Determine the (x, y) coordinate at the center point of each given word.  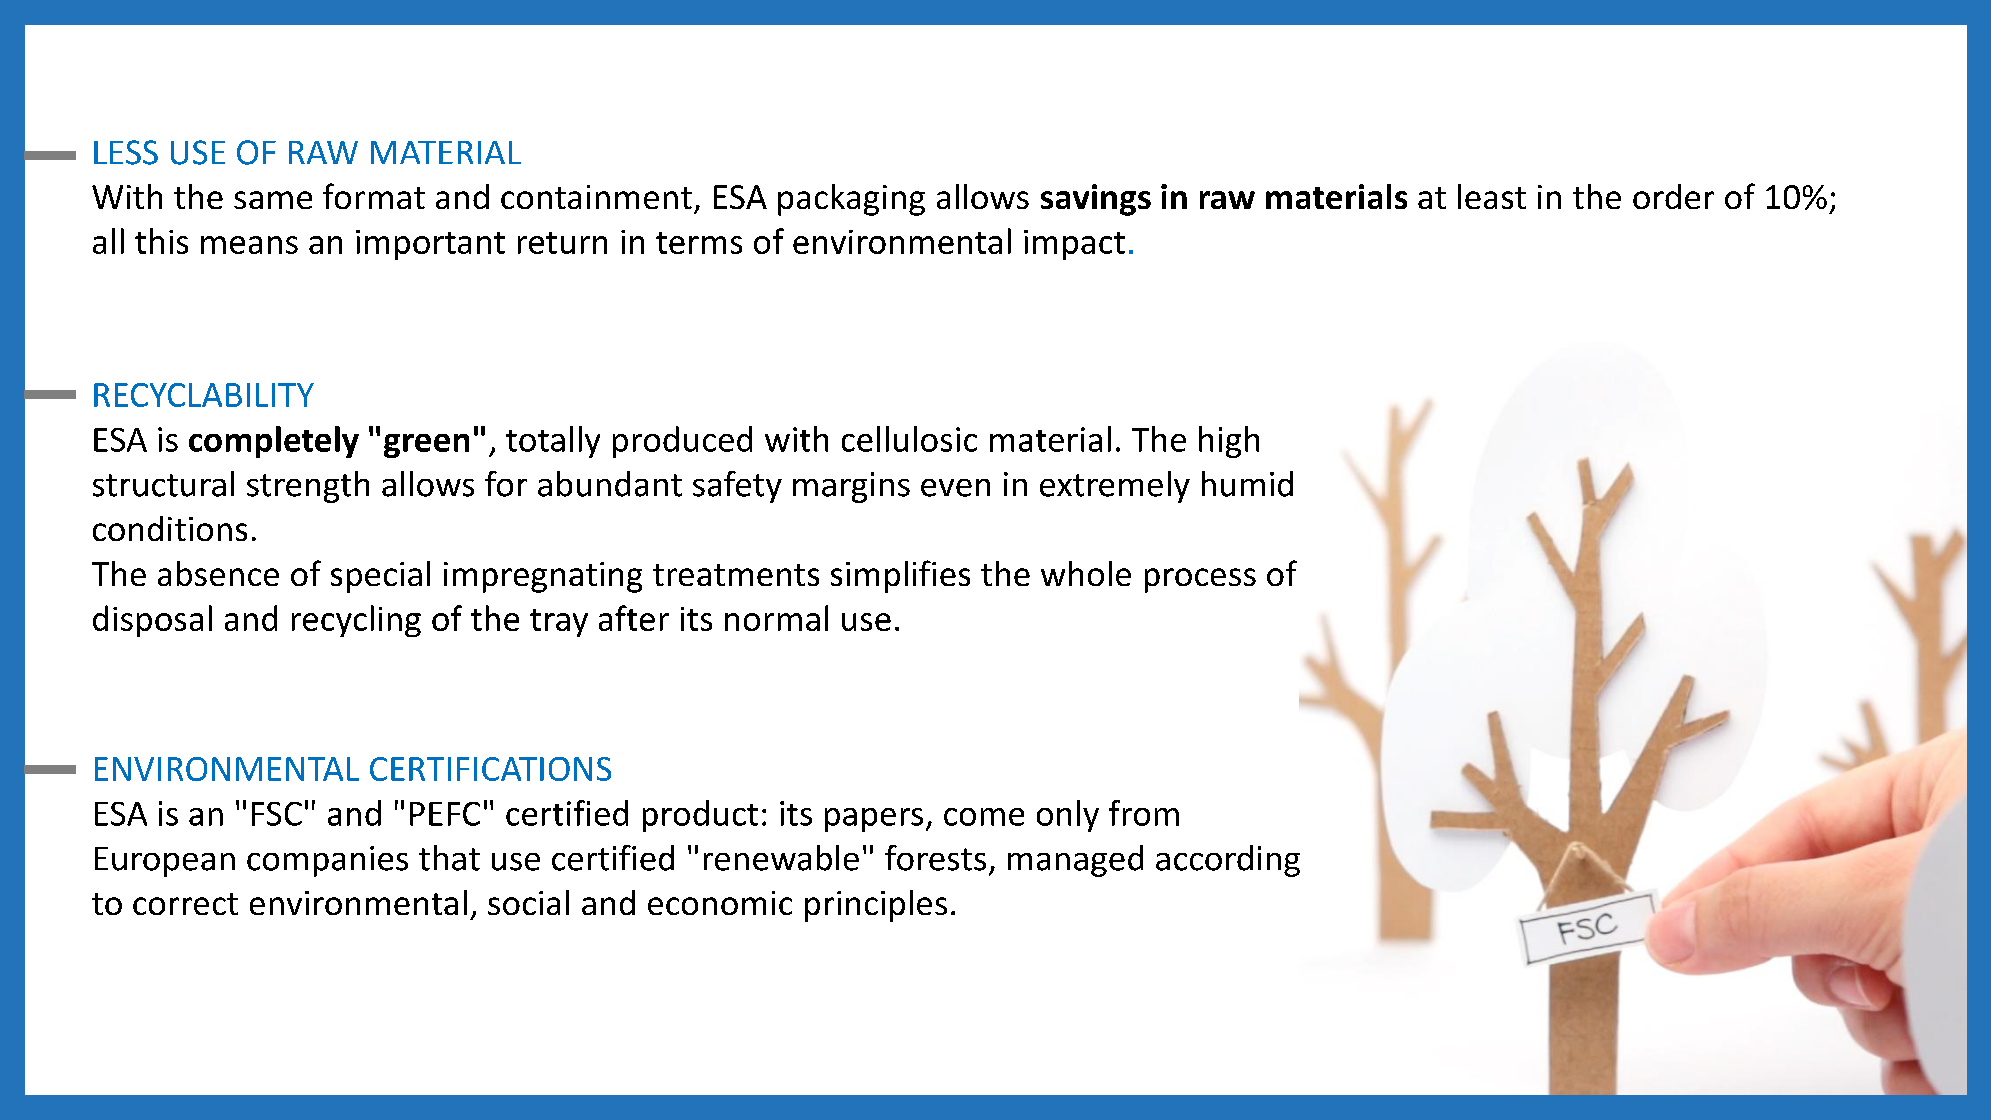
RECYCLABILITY (204, 395)
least (1492, 196)
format (374, 196)
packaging (851, 200)
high (1229, 442)
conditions (170, 528)
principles (876, 906)
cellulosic (909, 439)
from (1144, 813)
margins (851, 487)
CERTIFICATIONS (490, 769)
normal (776, 618)
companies (327, 861)
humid (1247, 484)
